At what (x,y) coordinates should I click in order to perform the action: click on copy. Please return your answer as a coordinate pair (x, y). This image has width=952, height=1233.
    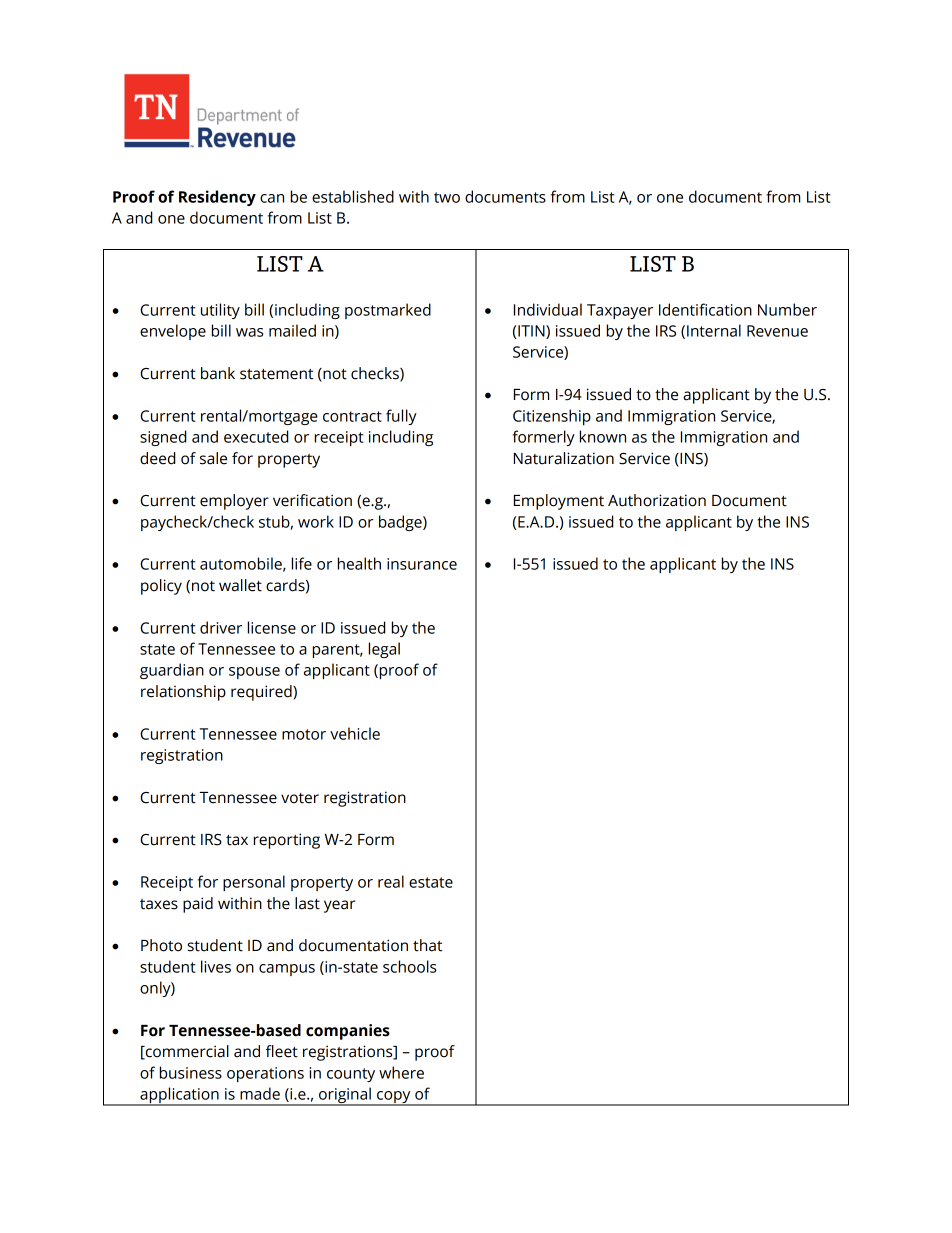
    Looking at the image, I should click on (394, 1098).
